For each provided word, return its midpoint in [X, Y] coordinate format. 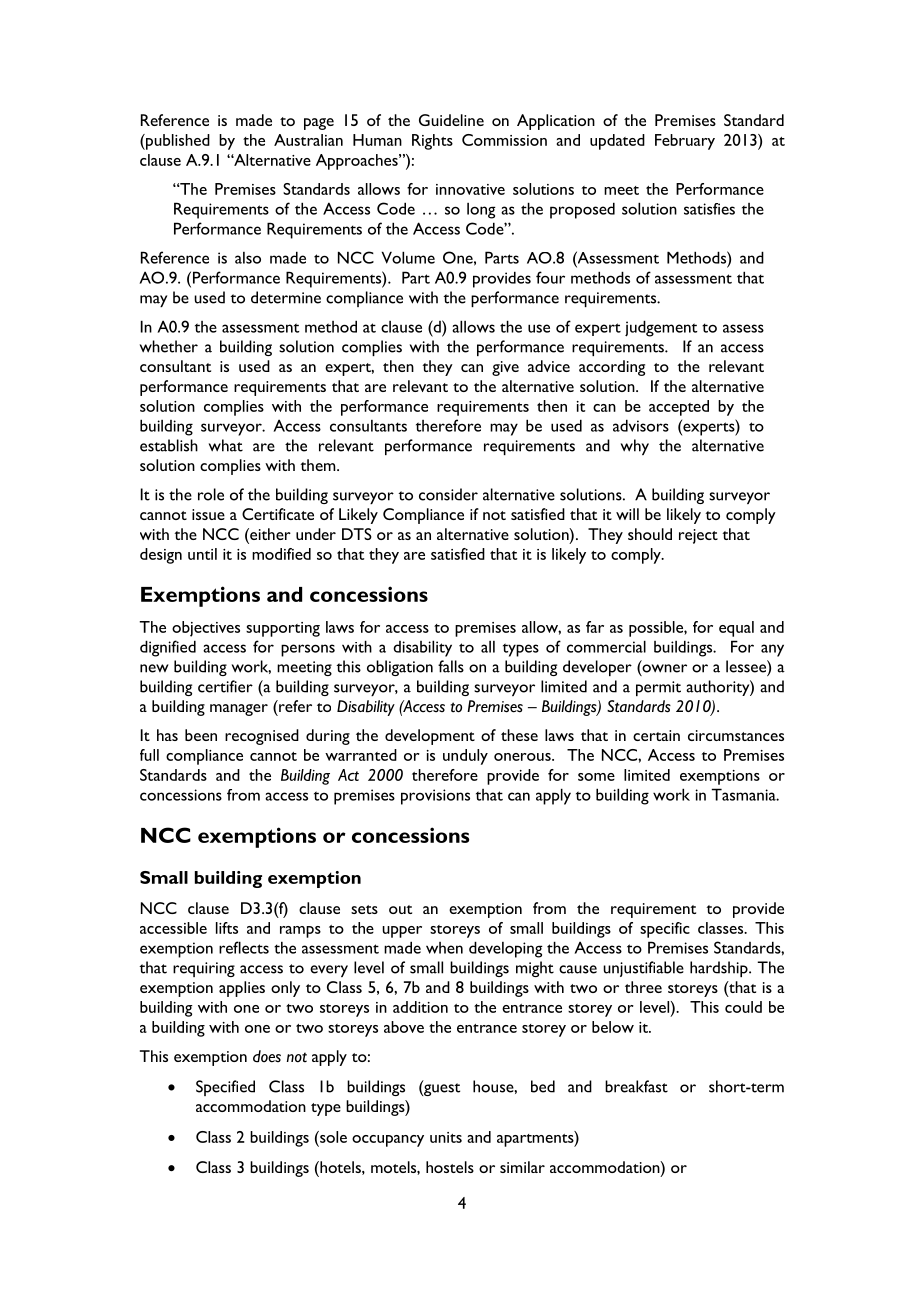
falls [451, 666]
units [446, 1137]
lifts [227, 928]
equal [736, 629]
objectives [206, 629]
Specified [225, 1088]
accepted [679, 408]
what [226, 445]
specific [665, 930]
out [400, 909]
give [505, 368]
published [177, 142]
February [685, 142]
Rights [432, 142]
